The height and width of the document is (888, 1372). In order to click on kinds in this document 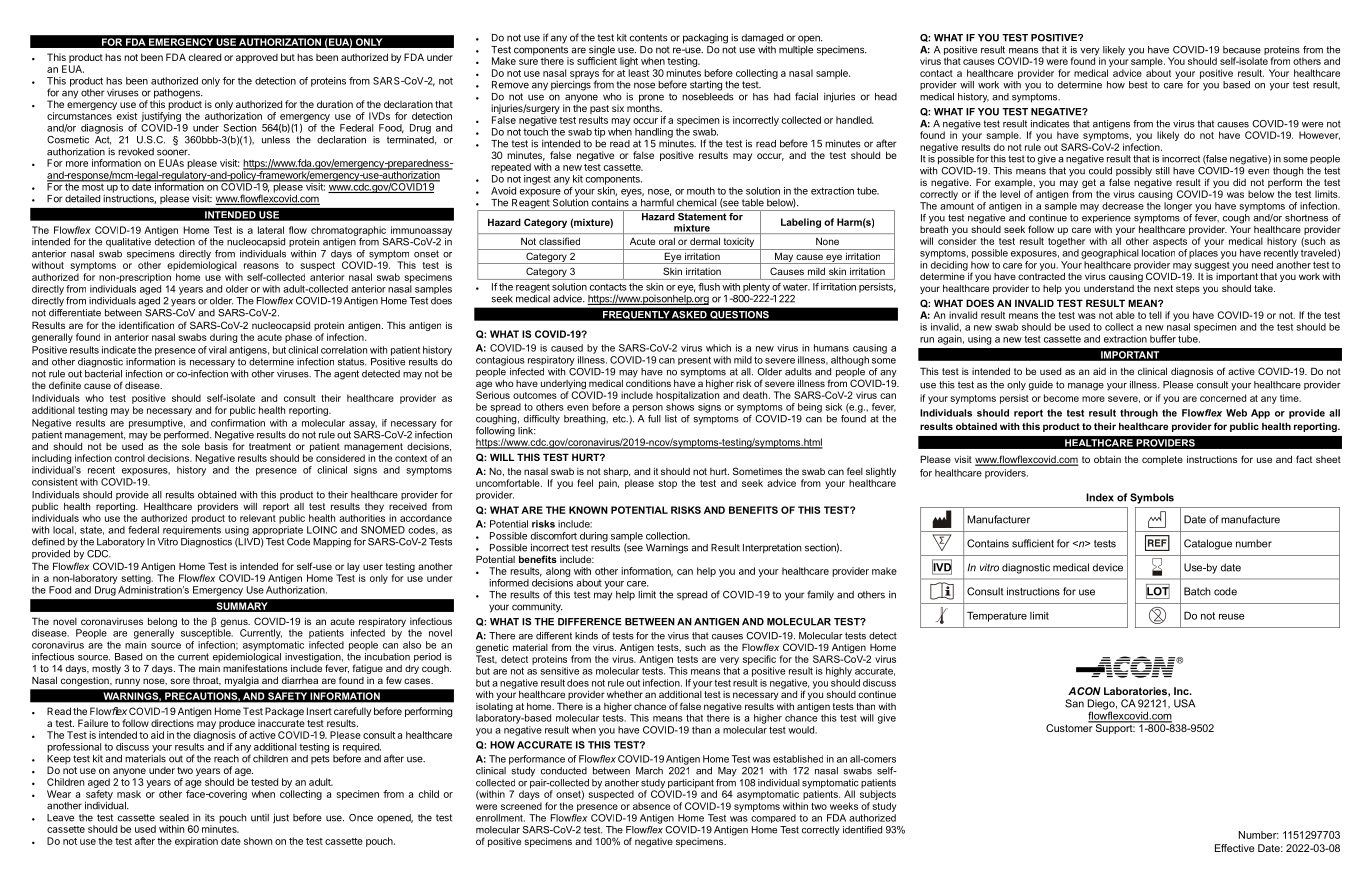, I will do `click(586, 636)`.
